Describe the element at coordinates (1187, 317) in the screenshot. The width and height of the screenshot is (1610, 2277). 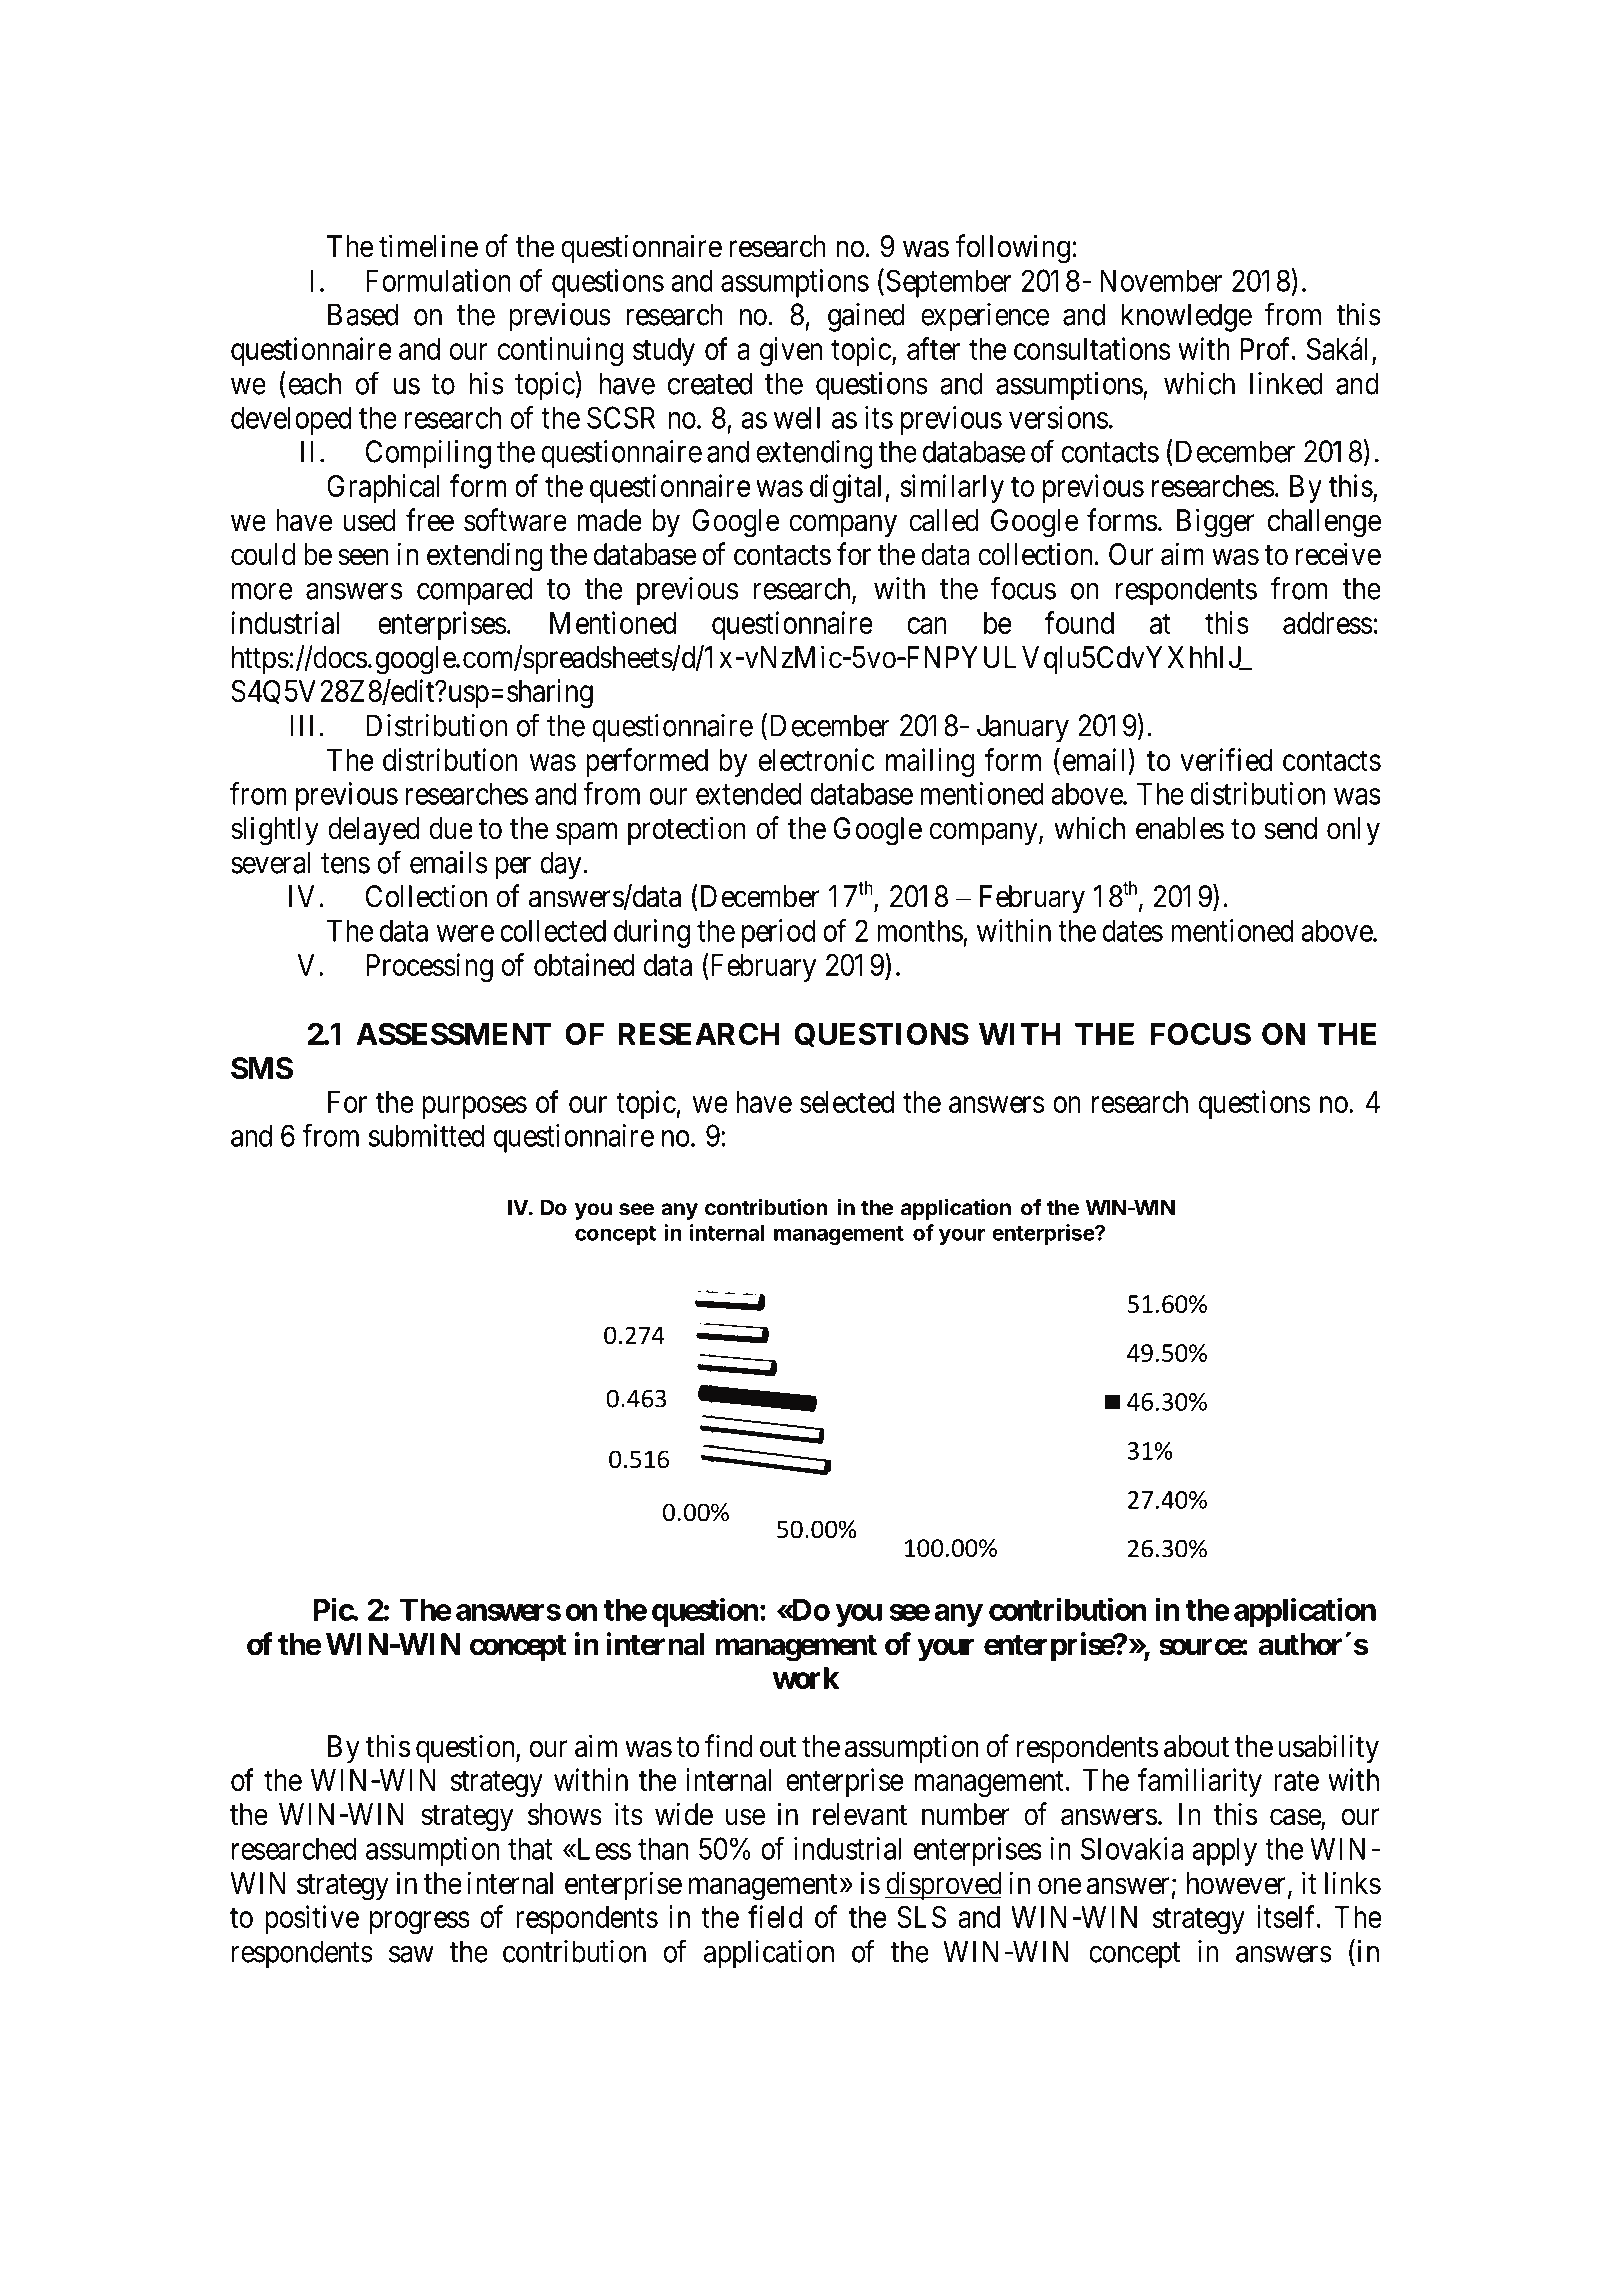
I see `knowledge` at that location.
